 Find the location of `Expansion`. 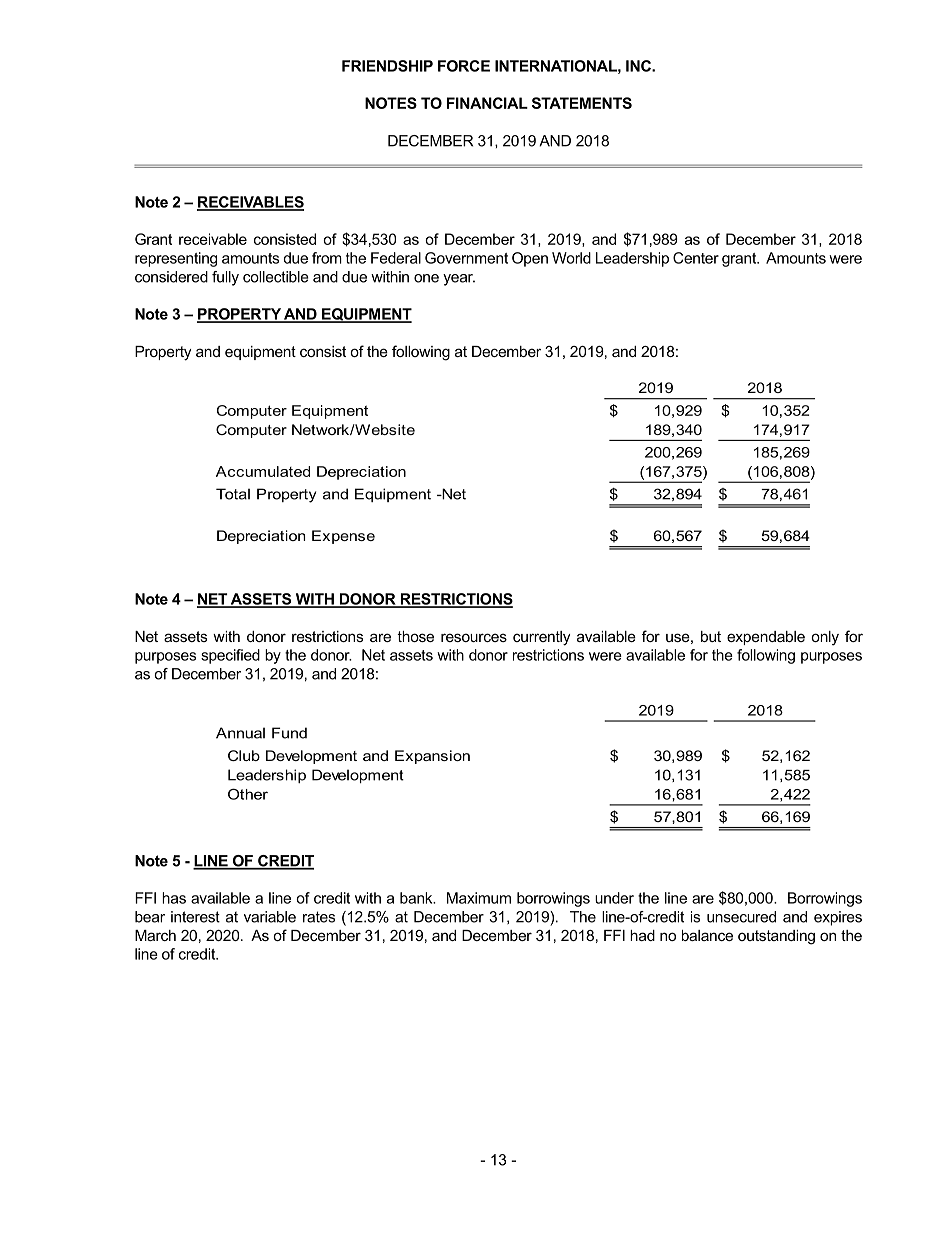

Expansion is located at coordinates (432, 757).
